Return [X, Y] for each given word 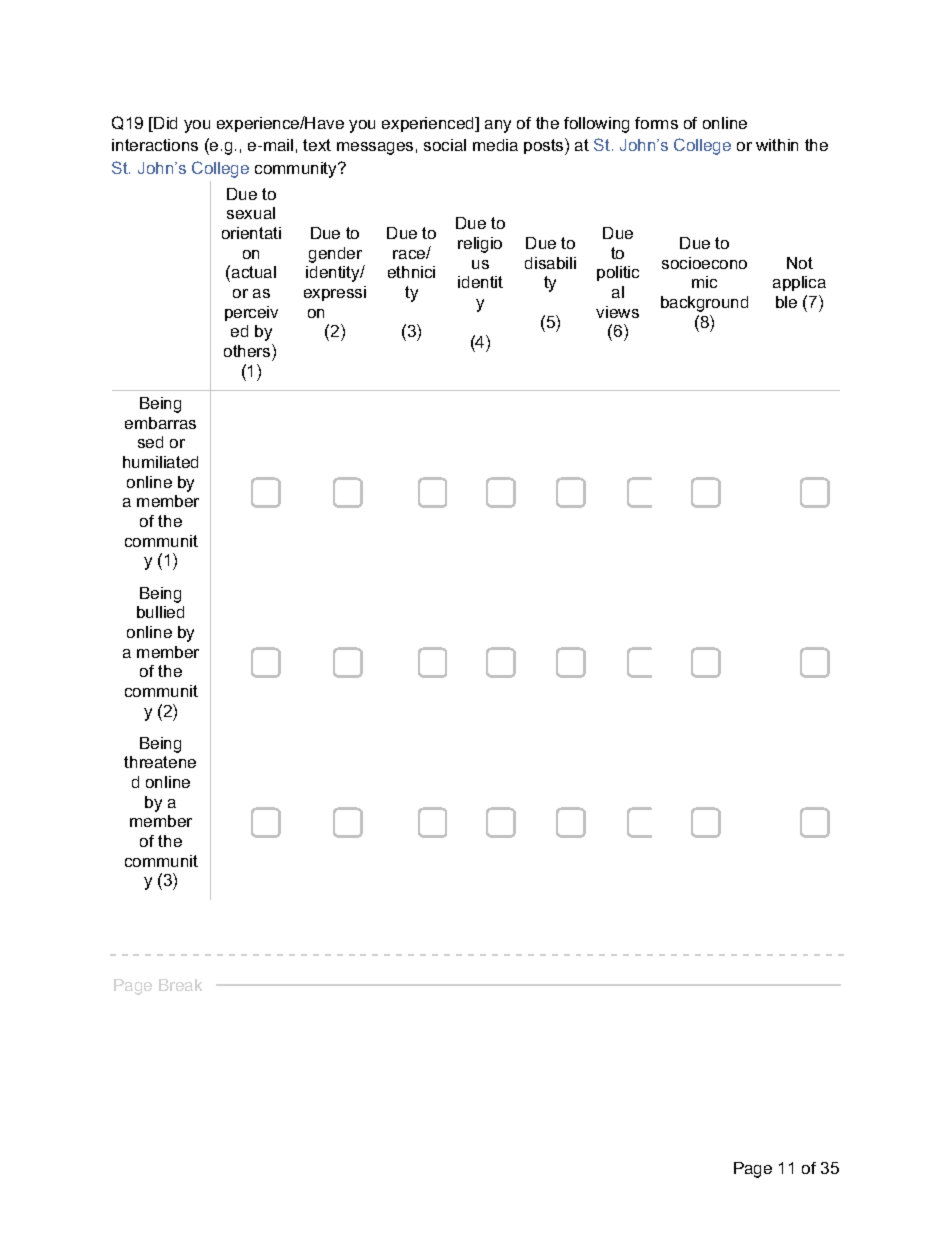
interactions [155, 145]
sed [150, 442]
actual [254, 272]
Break [180, 985]
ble [786, 302]
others [248, 350]
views [617, 312]
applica [799, 283]
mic [704, 282]
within [777, 145]
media [495, 145]
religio [480, 245]
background [704, 304]
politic [618, 273]
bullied [160, 612]
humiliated [160, 462]
